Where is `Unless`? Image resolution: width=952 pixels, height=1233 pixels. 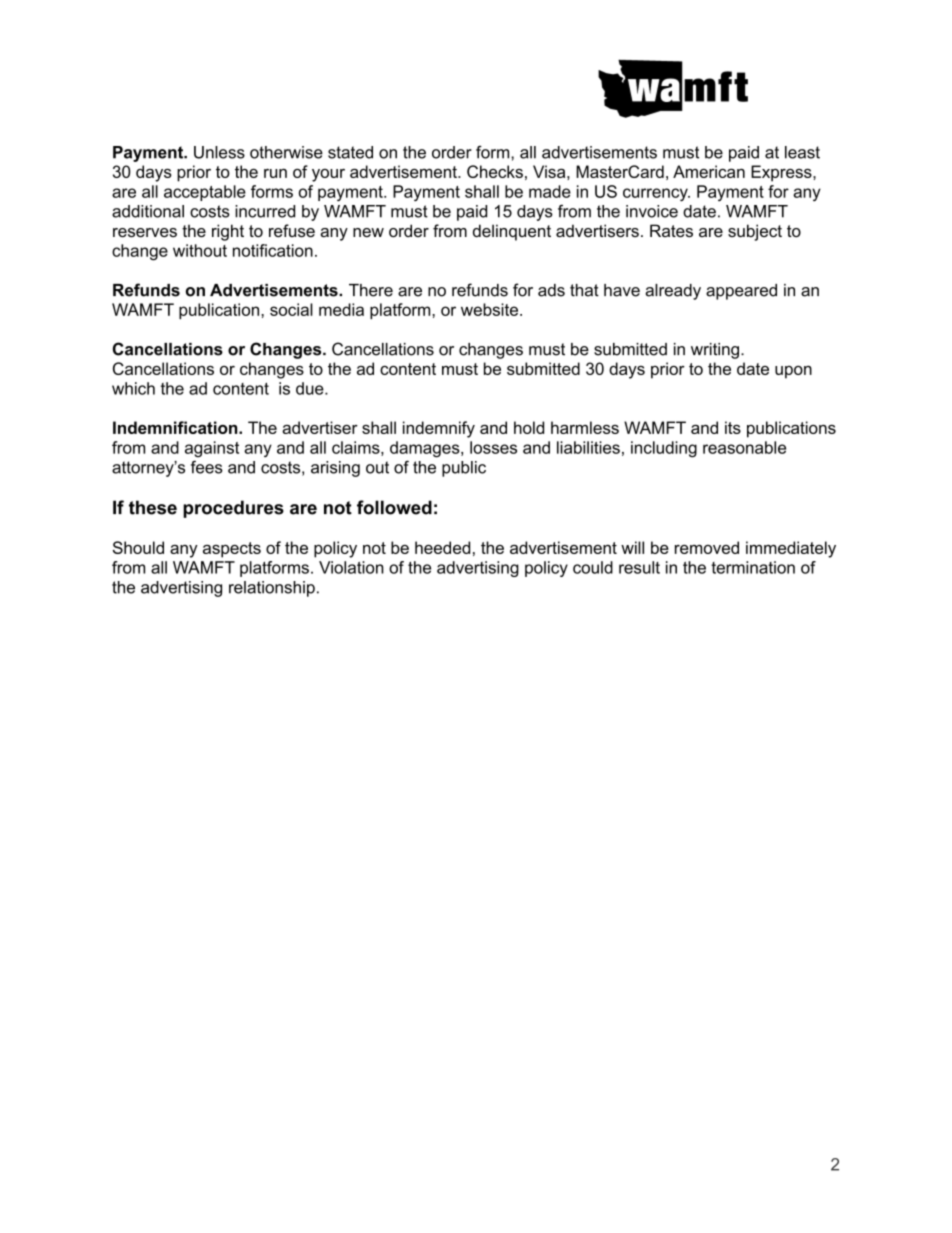 Unless is located at coordinates (219, 152).
